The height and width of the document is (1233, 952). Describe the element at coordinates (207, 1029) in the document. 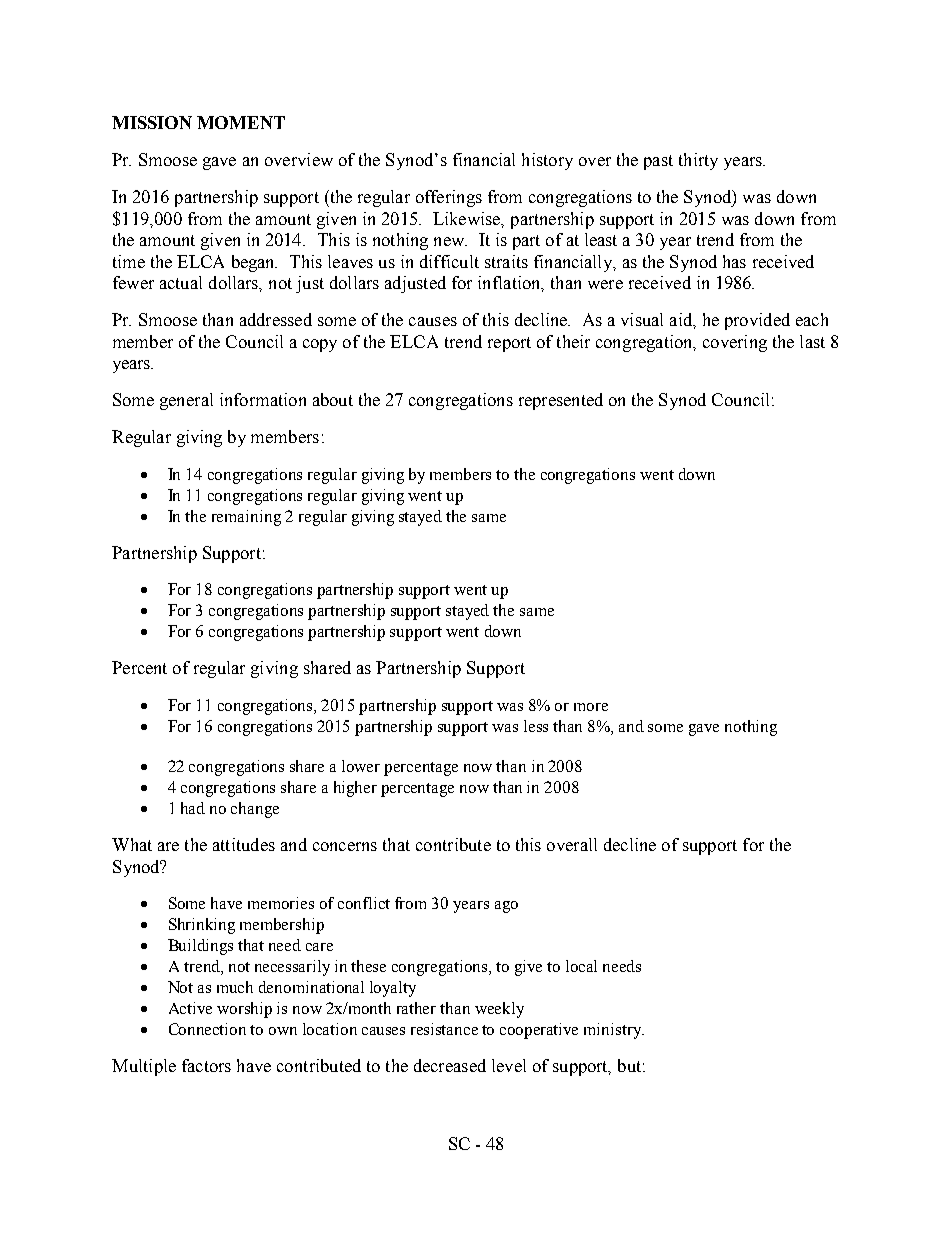

I see `Connection` at that location.
